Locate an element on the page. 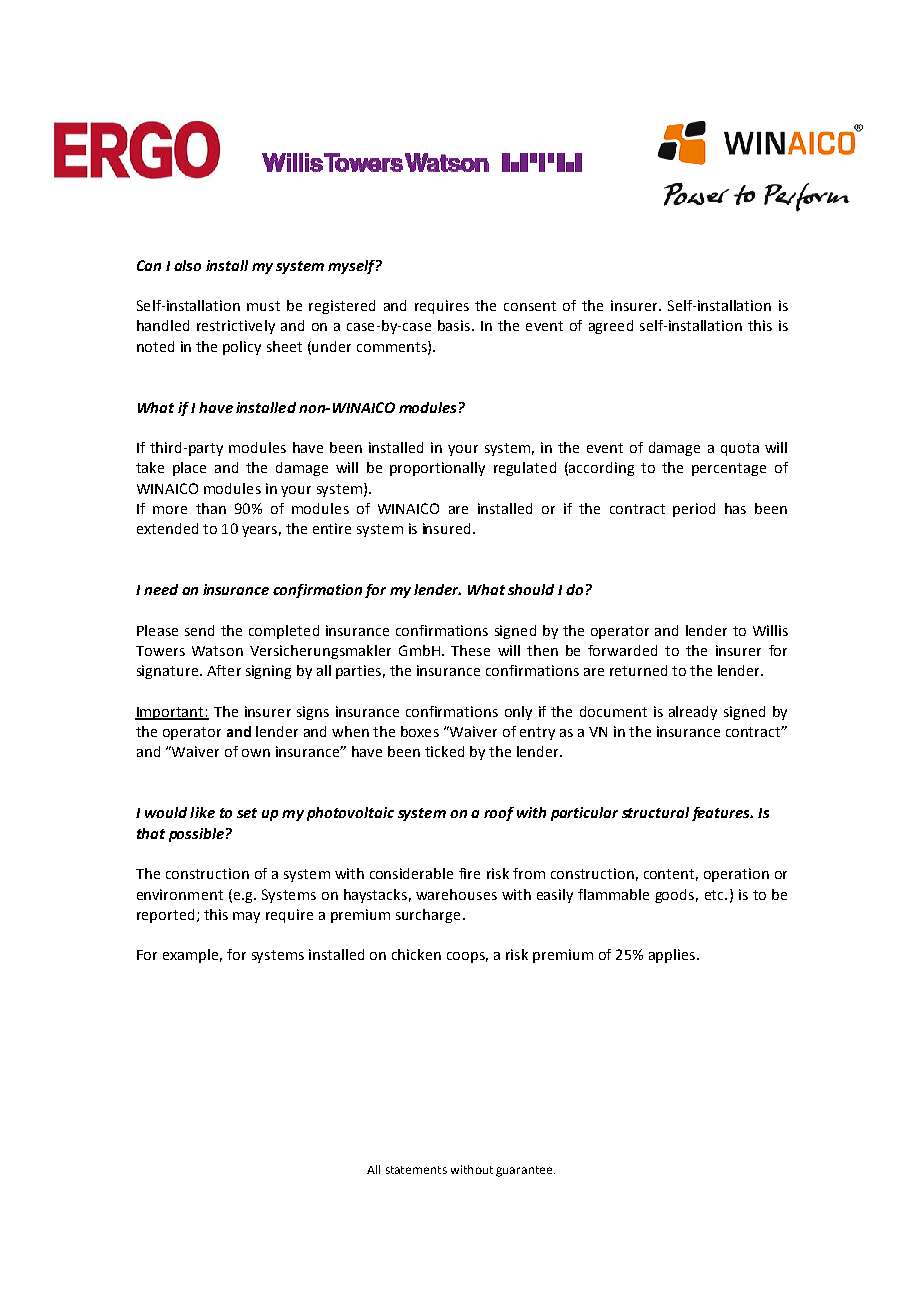 The width and height of the image is (924, 1308). statements is located at coordinates (416, 1170).
